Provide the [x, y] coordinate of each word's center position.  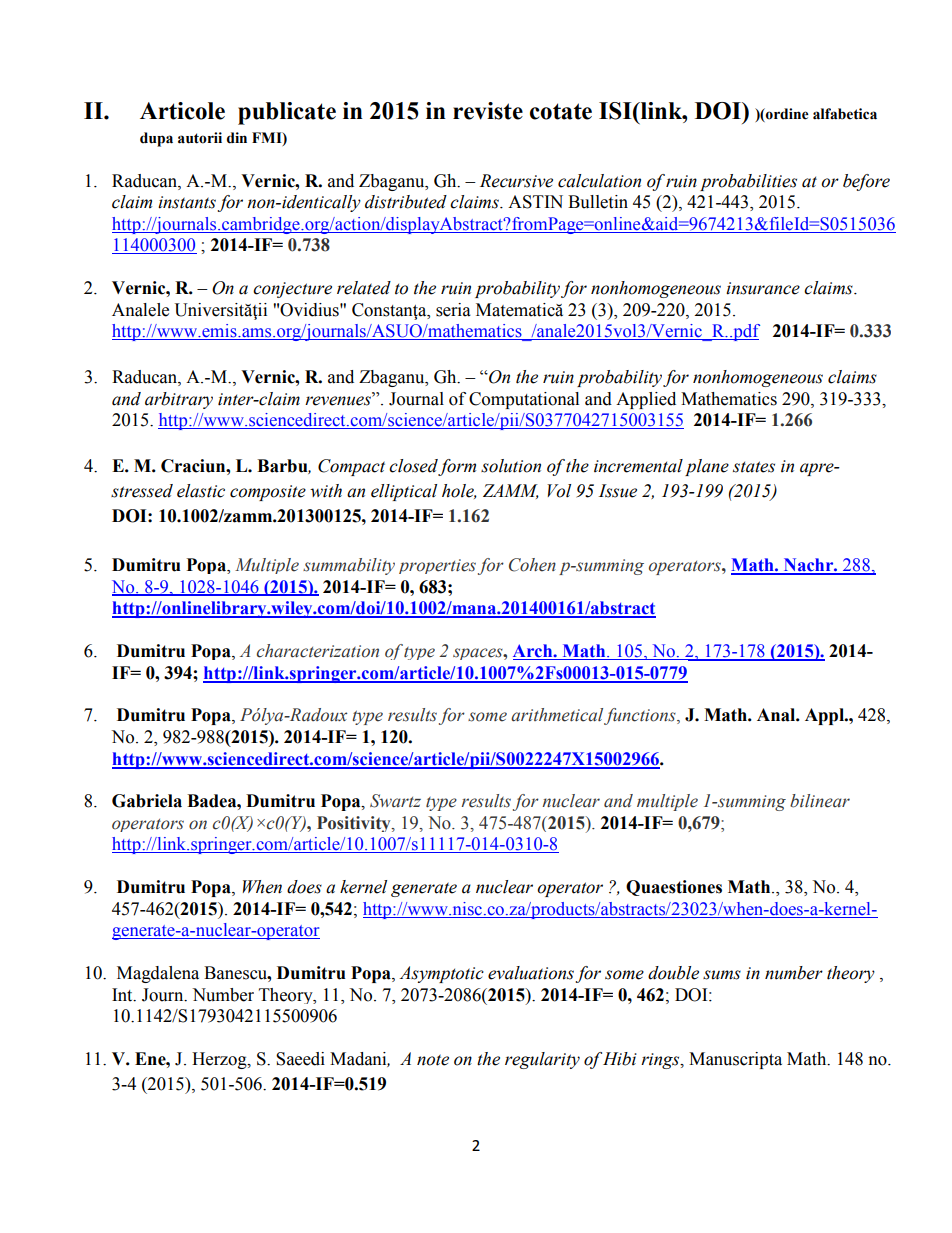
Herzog [220, 1060]
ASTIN [535, 202]
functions [641, 716]
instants [187, 202]
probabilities [748, 182]
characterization [318, 651]
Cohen [532, 565]
